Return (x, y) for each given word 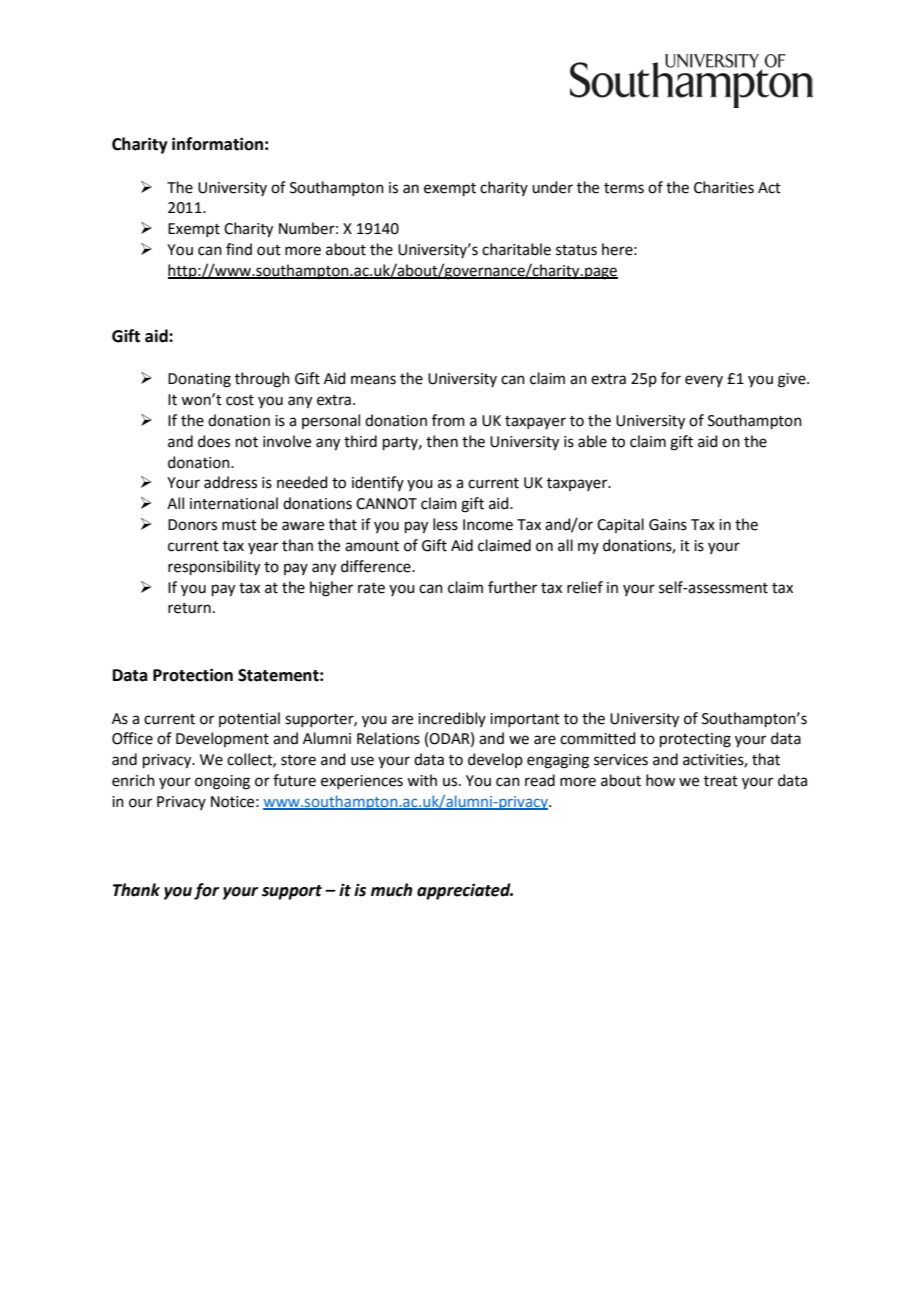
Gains (668, 525)
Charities (724, 187)
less (445, 524)
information (217, 144)
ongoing (222, 782)
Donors (192, 525)
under (552, 187)
